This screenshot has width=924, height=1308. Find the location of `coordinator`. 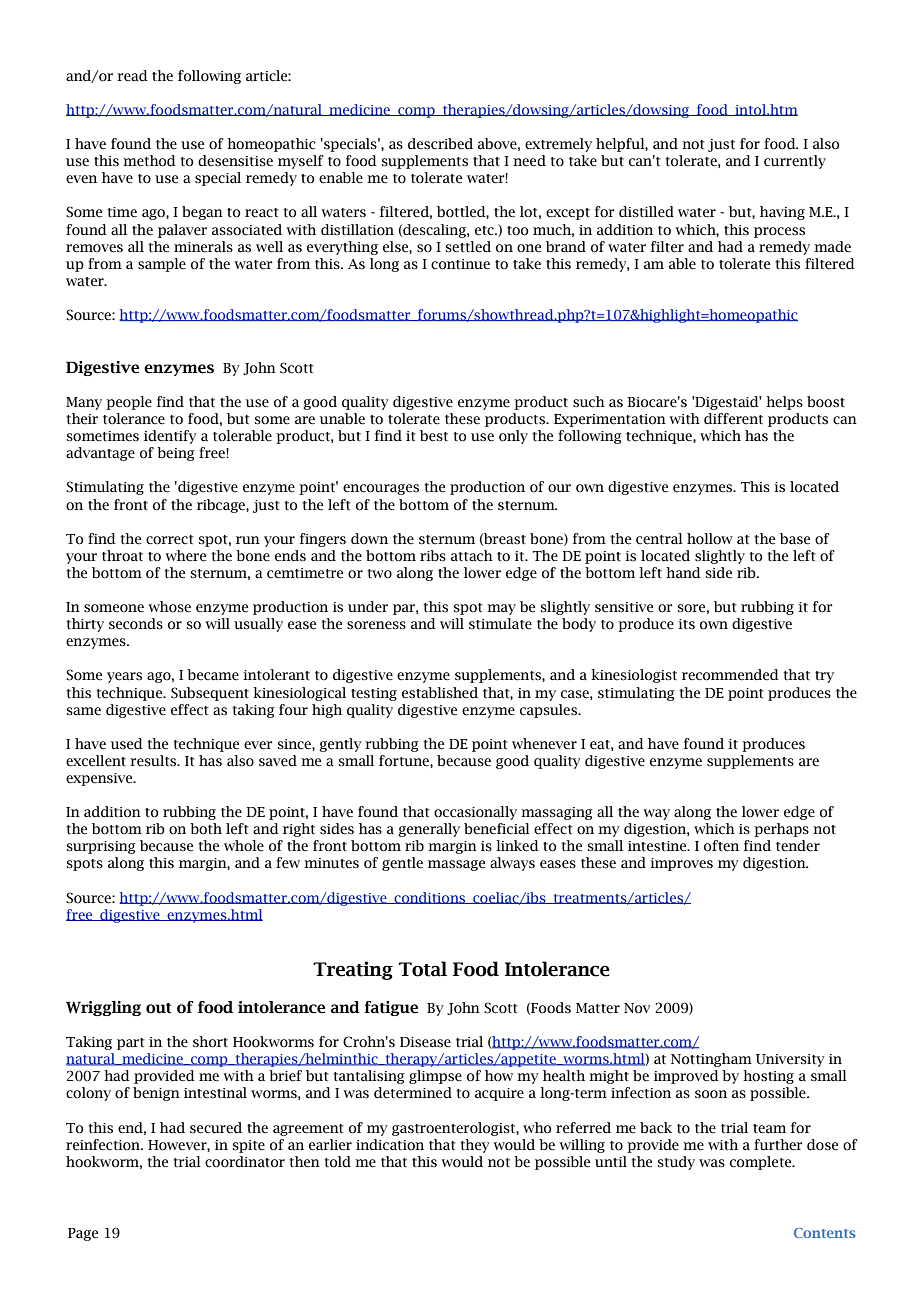

coordinator is located at coordinates (245, 1162).
